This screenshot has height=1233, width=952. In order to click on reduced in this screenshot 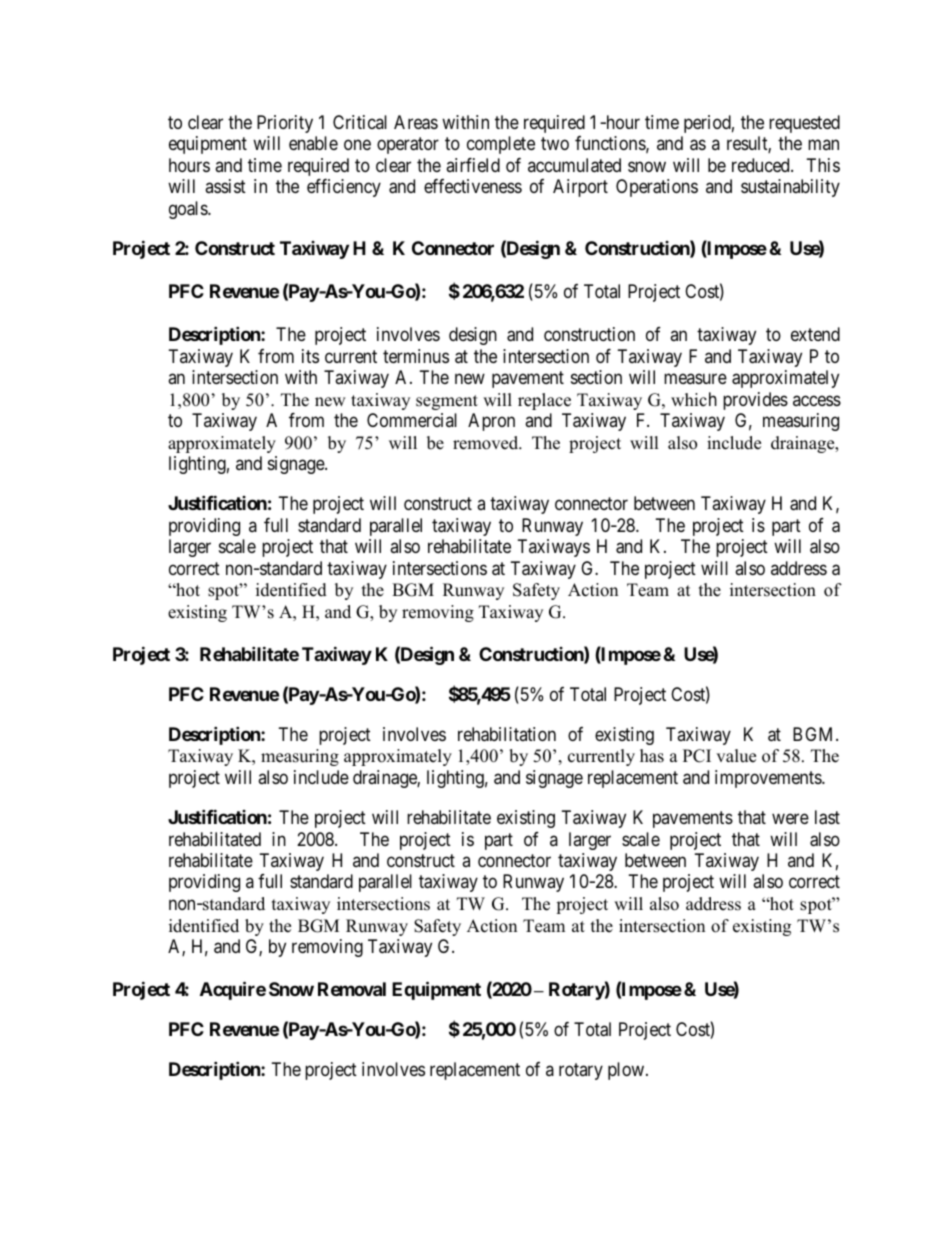, I will do `click(762, 165)`.
